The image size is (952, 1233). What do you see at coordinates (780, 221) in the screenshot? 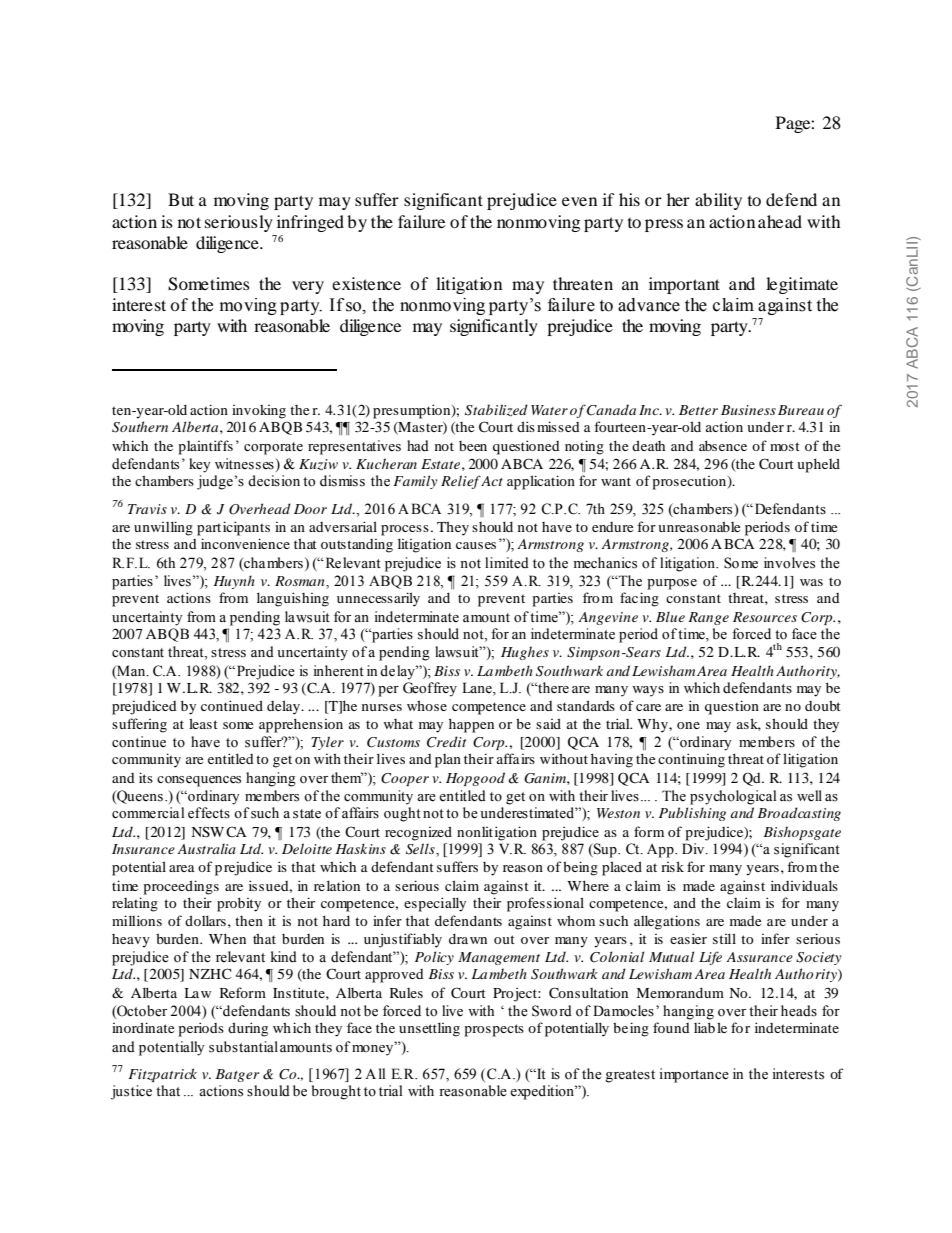
I see `ahead` at bounding box center [780, 221].
